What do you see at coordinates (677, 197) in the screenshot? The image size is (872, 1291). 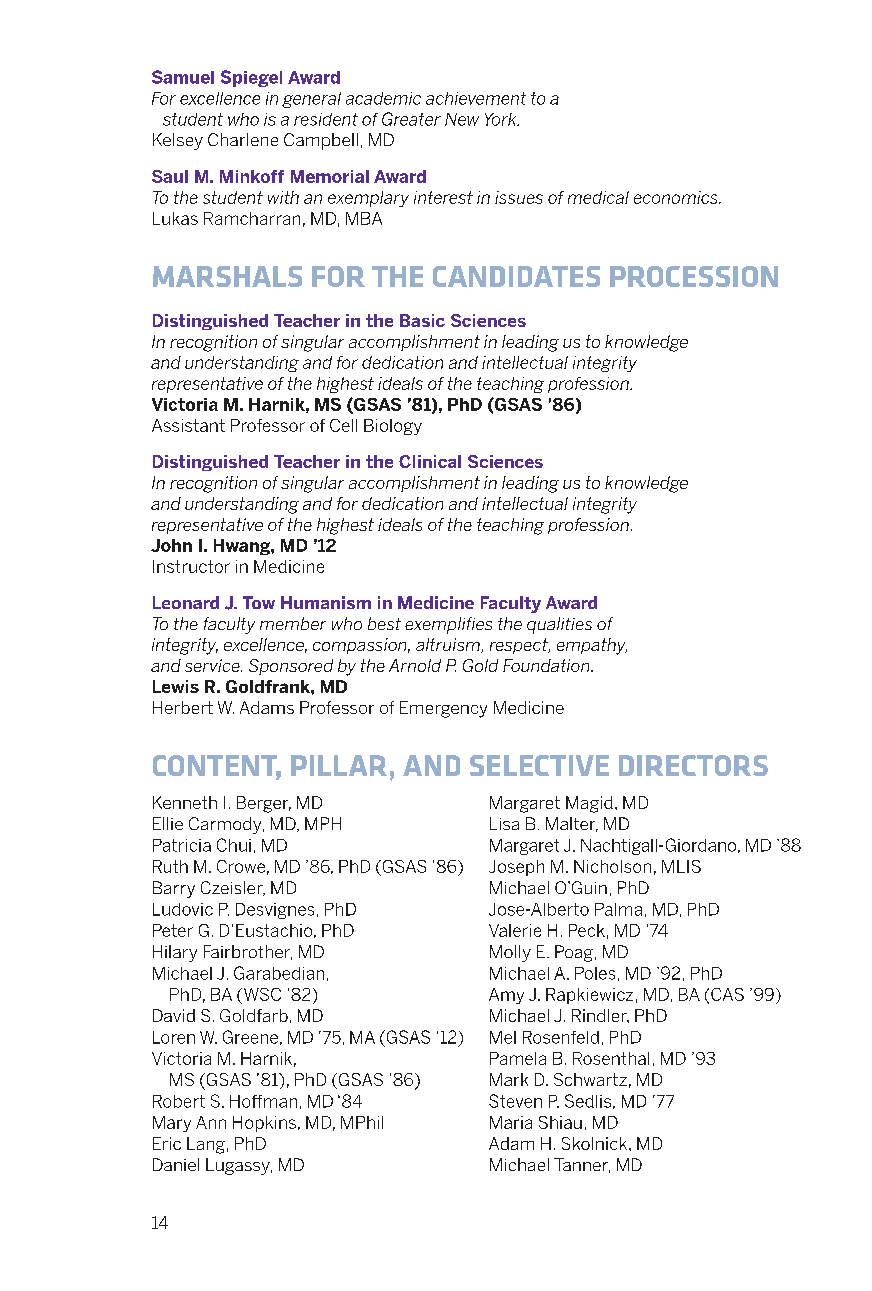 I see `economics` at bounding box center [677, 197].
